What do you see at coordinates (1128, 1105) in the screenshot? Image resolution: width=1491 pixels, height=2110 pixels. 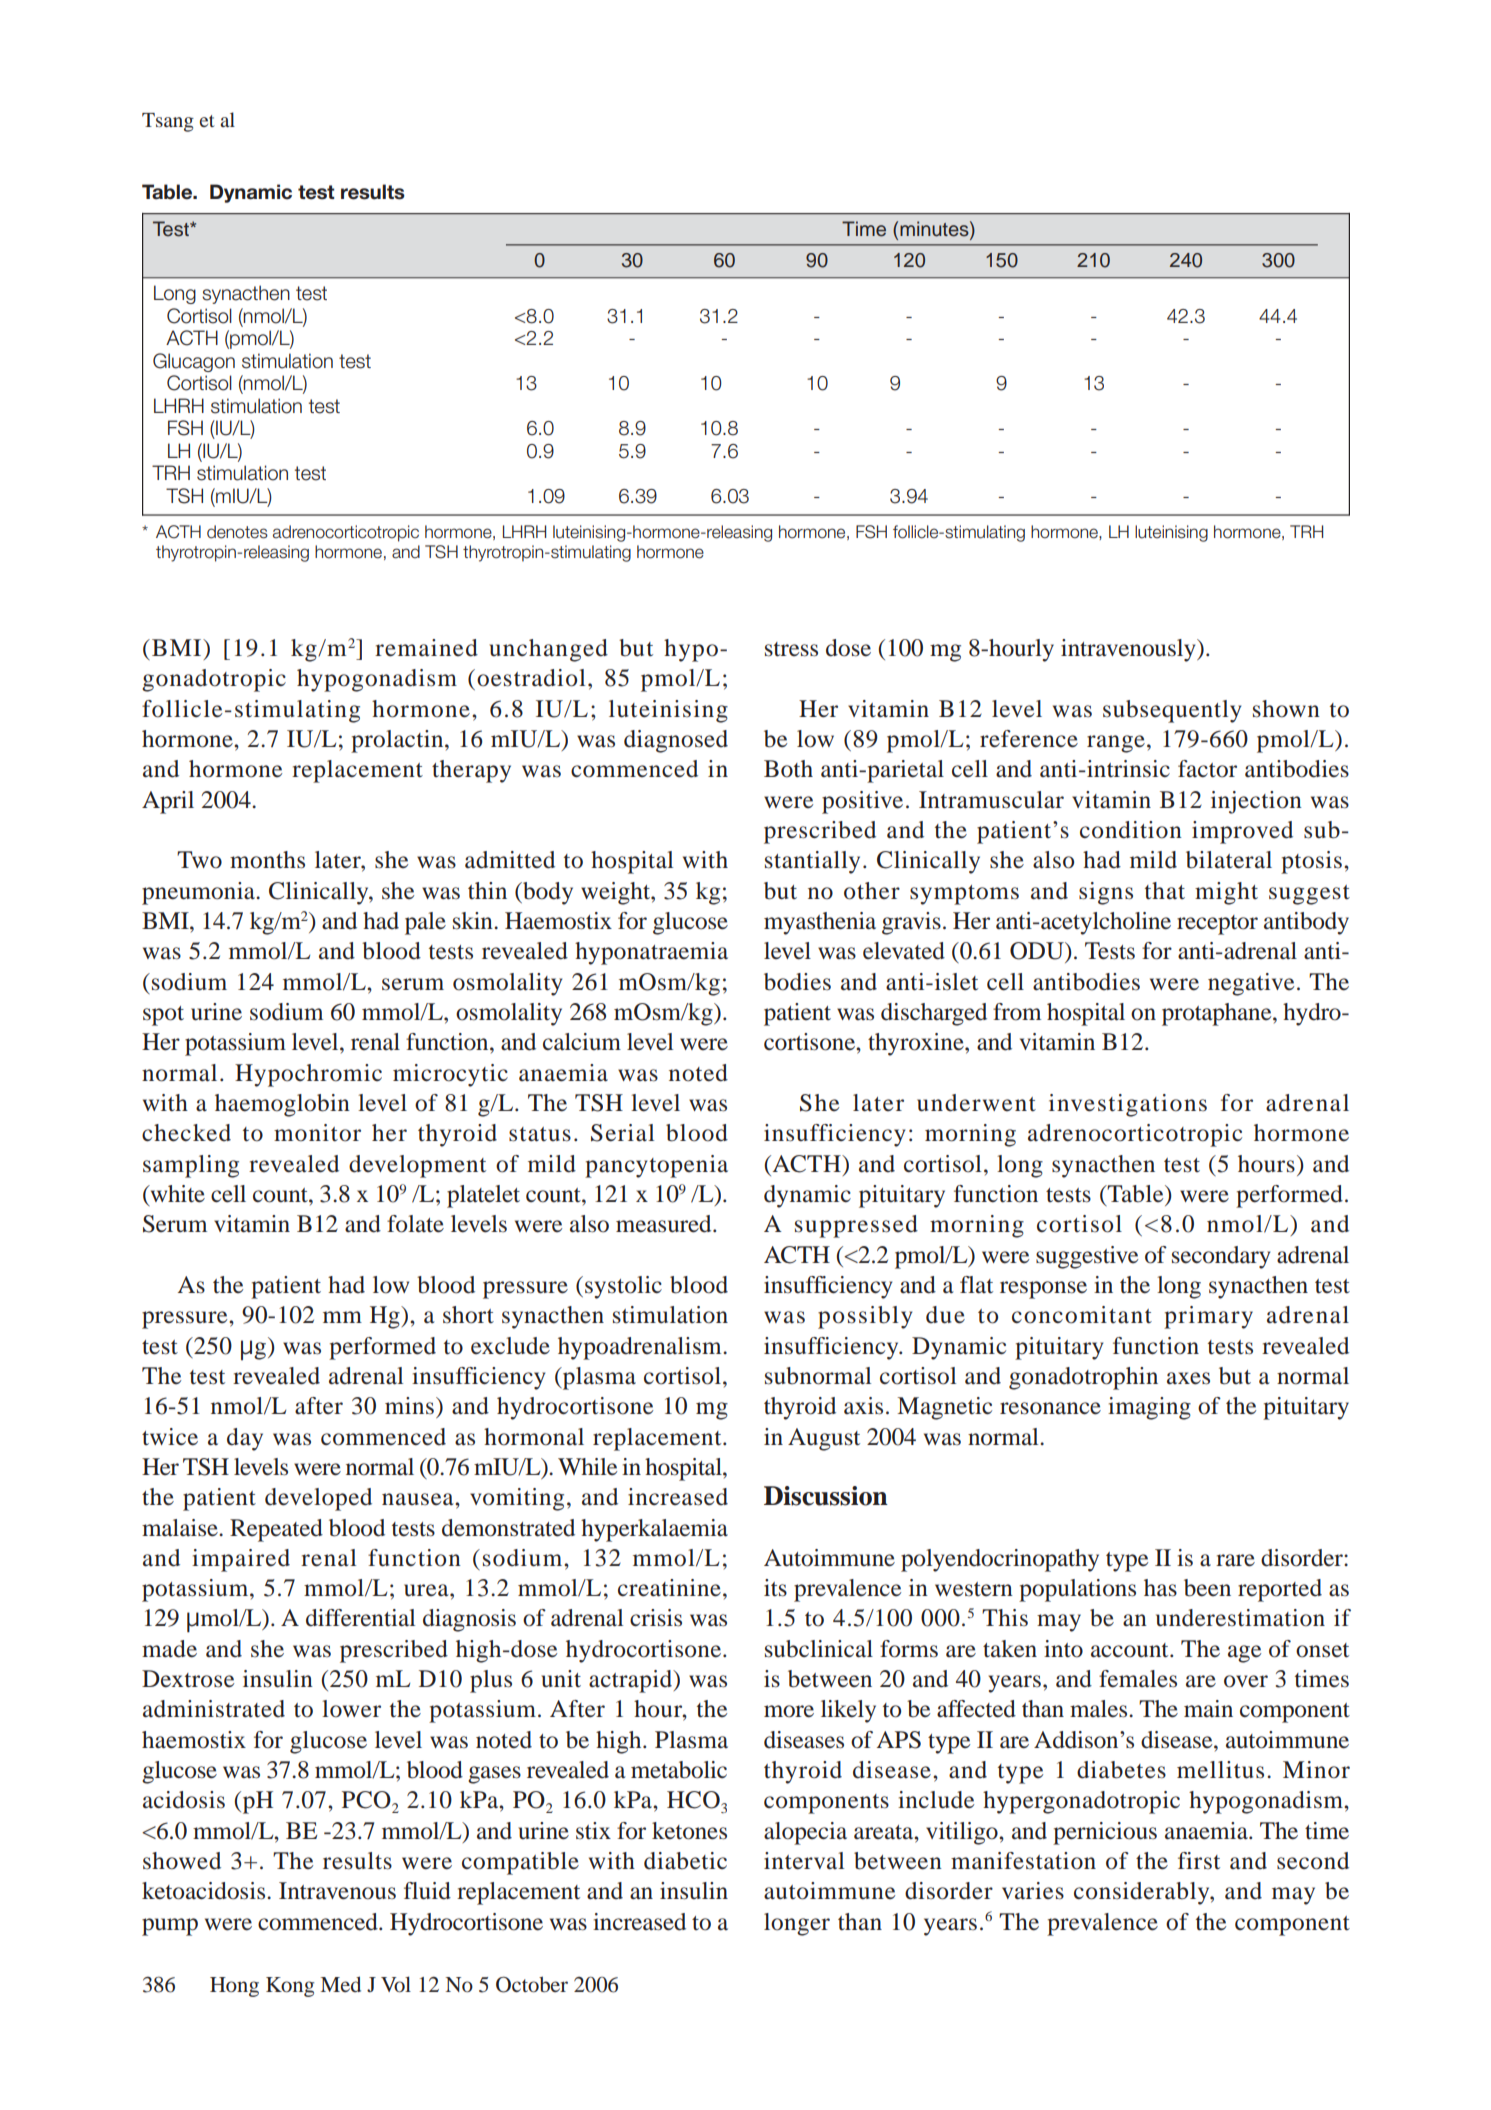 I see `investigations` at bounding box center [1128, 1105].
